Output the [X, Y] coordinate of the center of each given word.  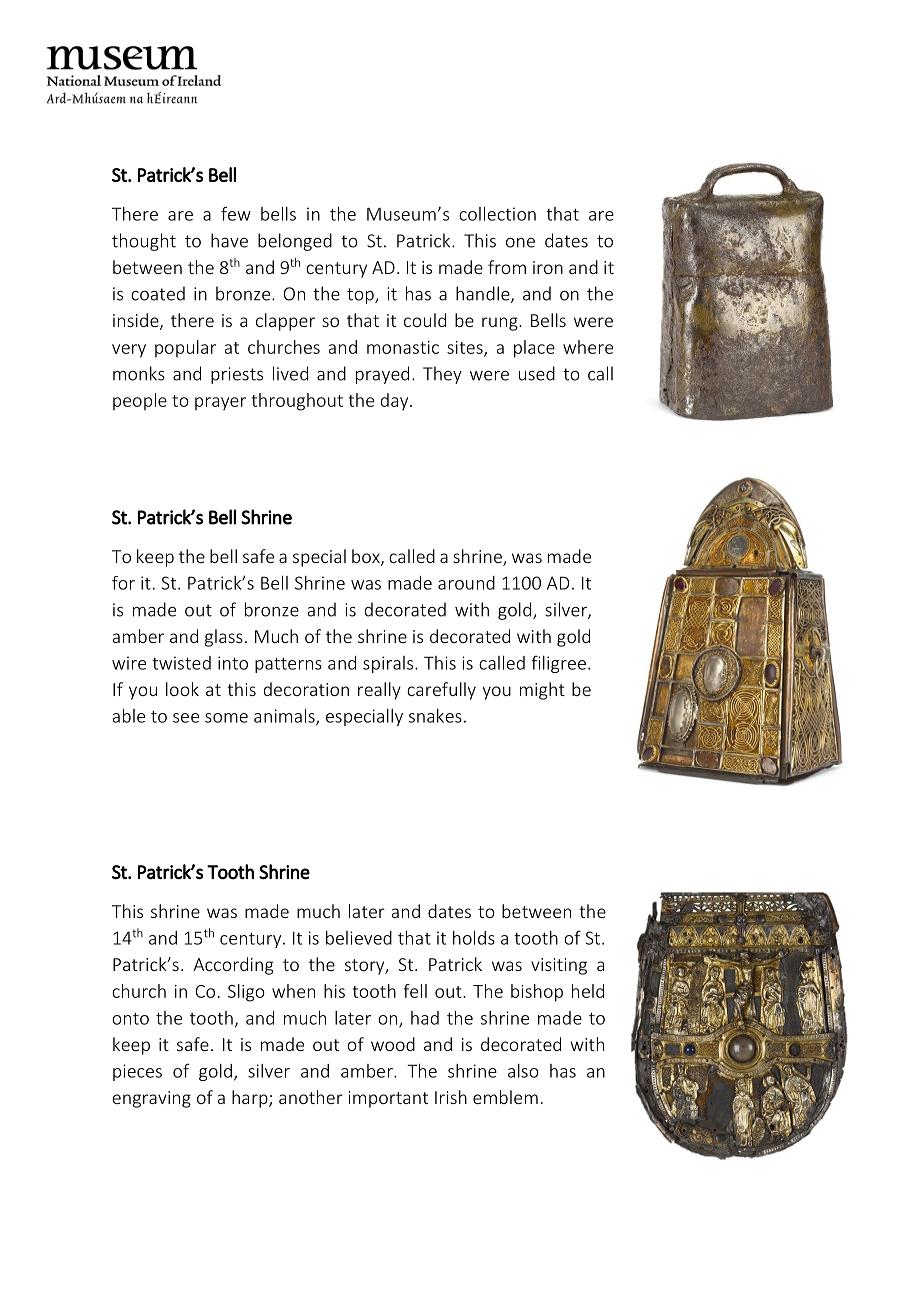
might [542, 691]
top [361, 296]
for [123, 583]
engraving [151, 1099]
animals [285, 717]
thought [144, 242]
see [186, 718]
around [466, 583]
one [520, 243]
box [367, 557]
